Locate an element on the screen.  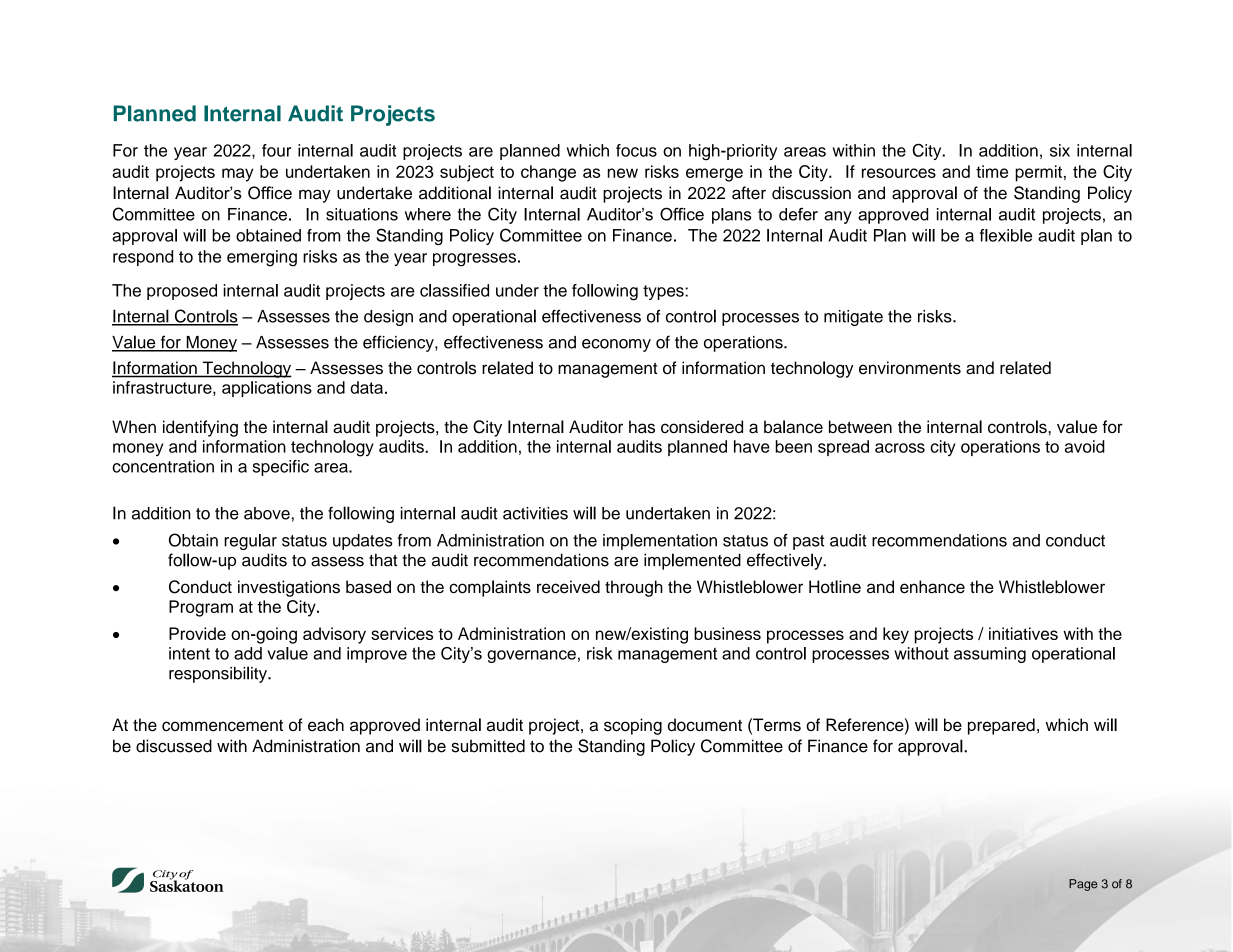
responsibility is located at coordinates (219, 674).
